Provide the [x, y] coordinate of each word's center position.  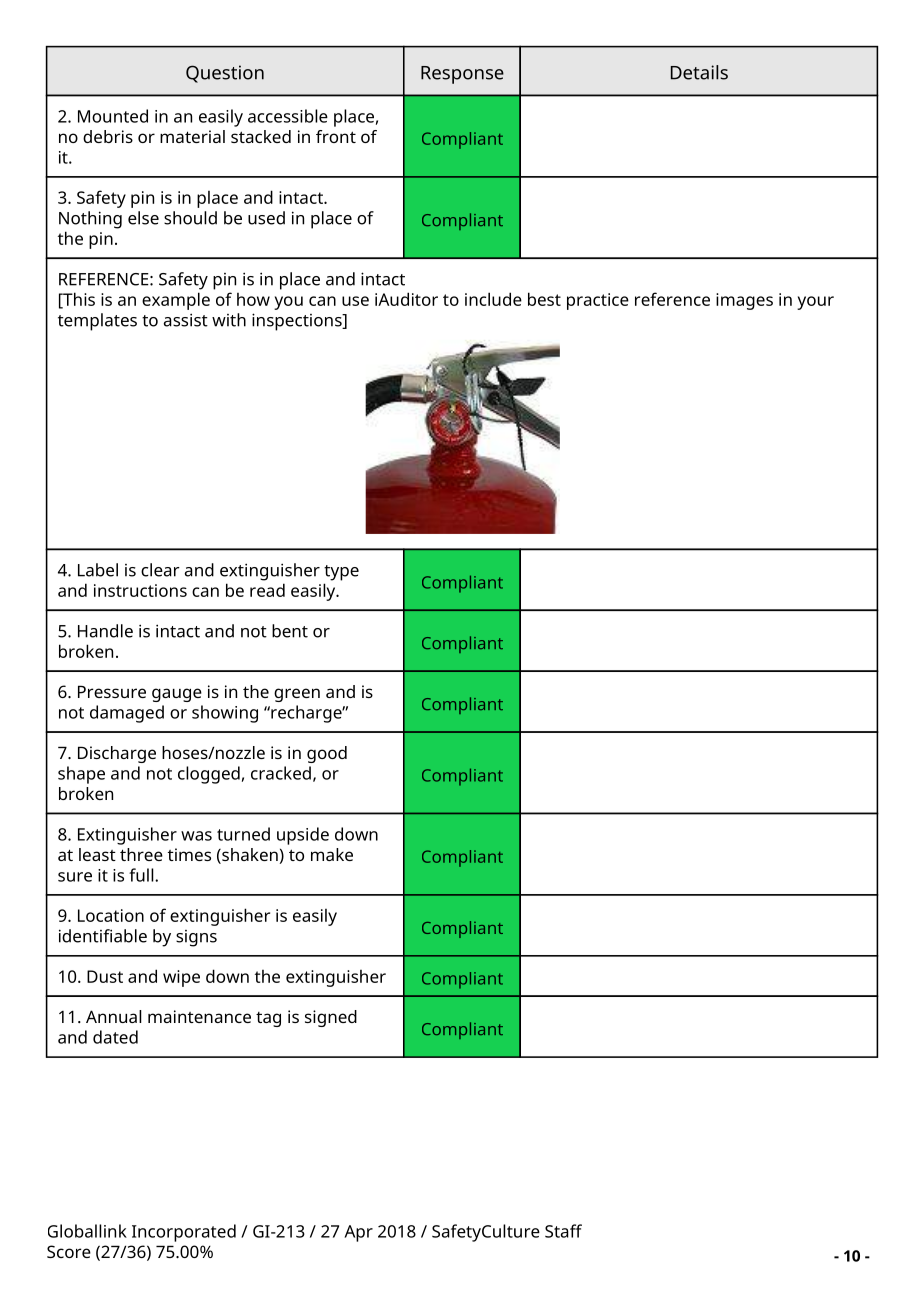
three [141, 854]
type [341, 573]
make [332, 854]
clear [160, 570]
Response [462, 75]
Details [699, 72]
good [327, 754]
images [744, 301]
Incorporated [184, 1233]
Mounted [113, 116]
